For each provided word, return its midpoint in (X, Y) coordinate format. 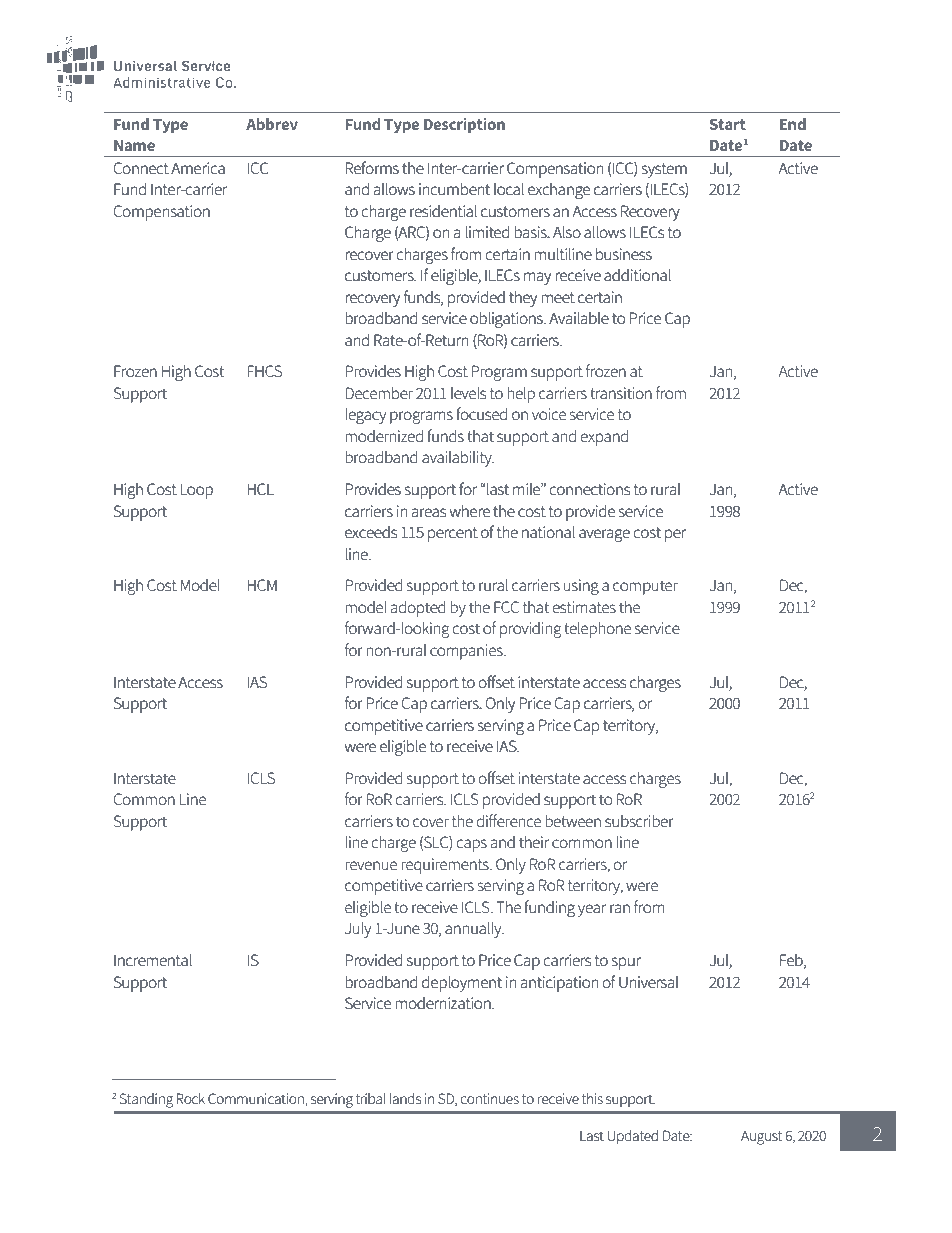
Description (464, 125)
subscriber (639, 821)
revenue (371, 865)
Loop (197, 491)
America (198, 168)
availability (458, 458)
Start (728, 124)
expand (604, 437)
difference (508, 820)
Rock (190, 1098)
